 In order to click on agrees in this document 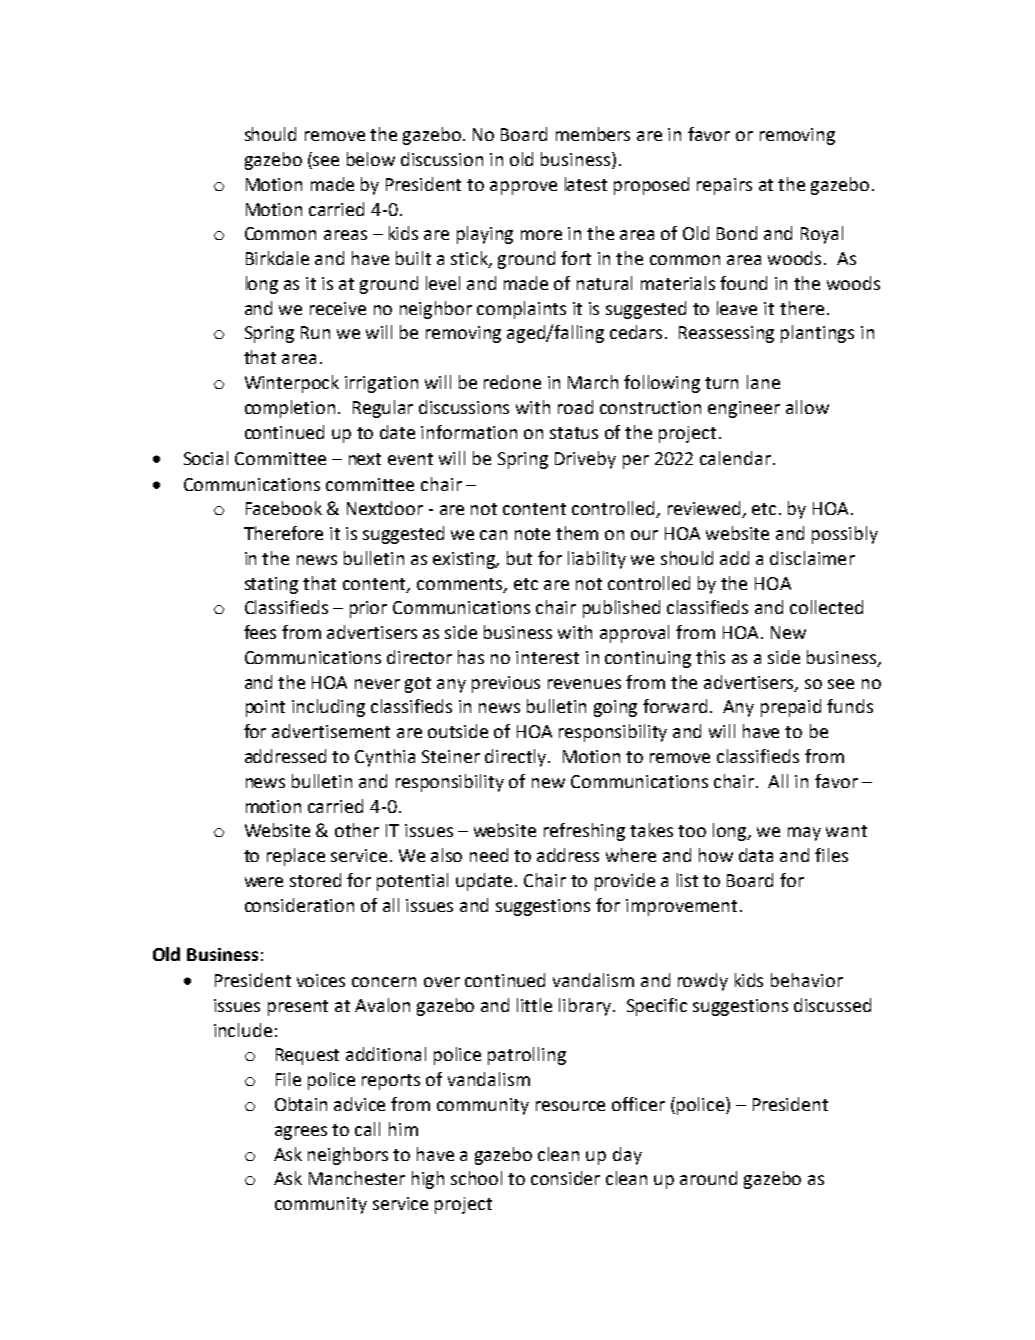, I will do `click(301, 1133)`.
